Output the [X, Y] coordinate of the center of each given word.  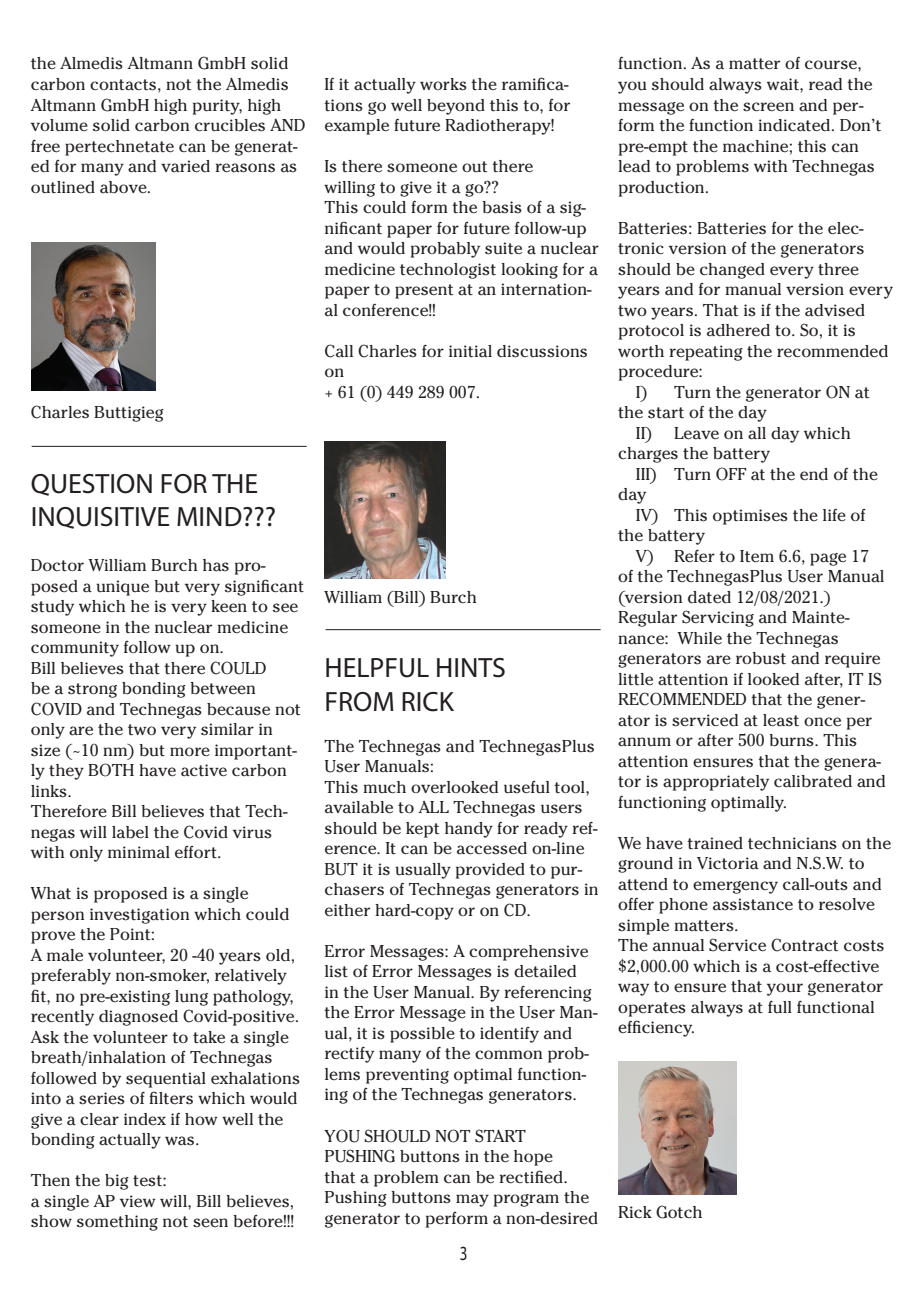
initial [470, 351]
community [75, 649]
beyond [456, 107]
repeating [706, 353]
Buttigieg [129, 414]
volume [59, 125]
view [138, 1201]
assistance [753, 904]
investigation [140, 916]
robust [761, 658]
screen [768, 107]
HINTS [471, 668]
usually [423, 871]
